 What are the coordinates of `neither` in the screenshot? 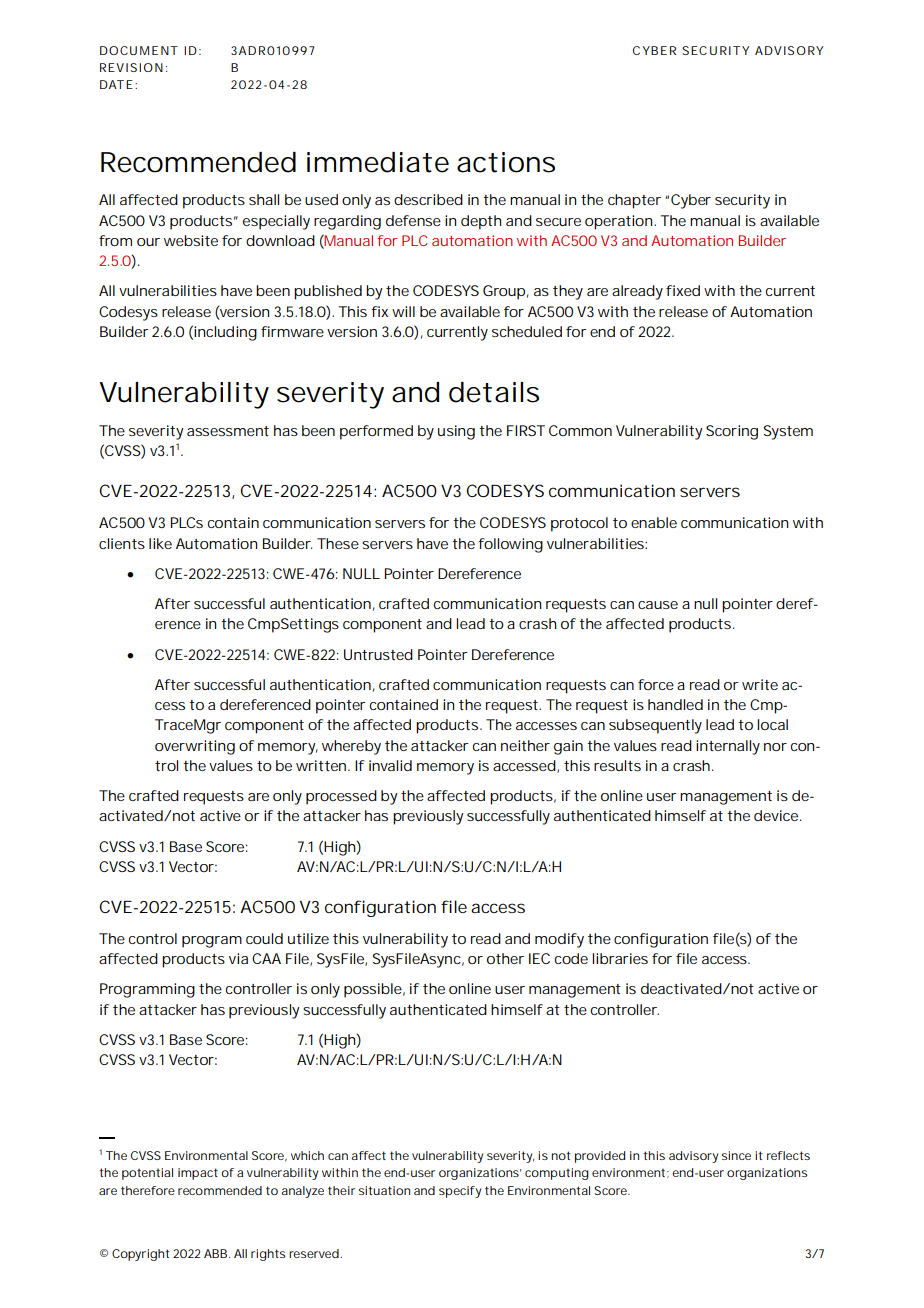 It's located at (525, 745).
